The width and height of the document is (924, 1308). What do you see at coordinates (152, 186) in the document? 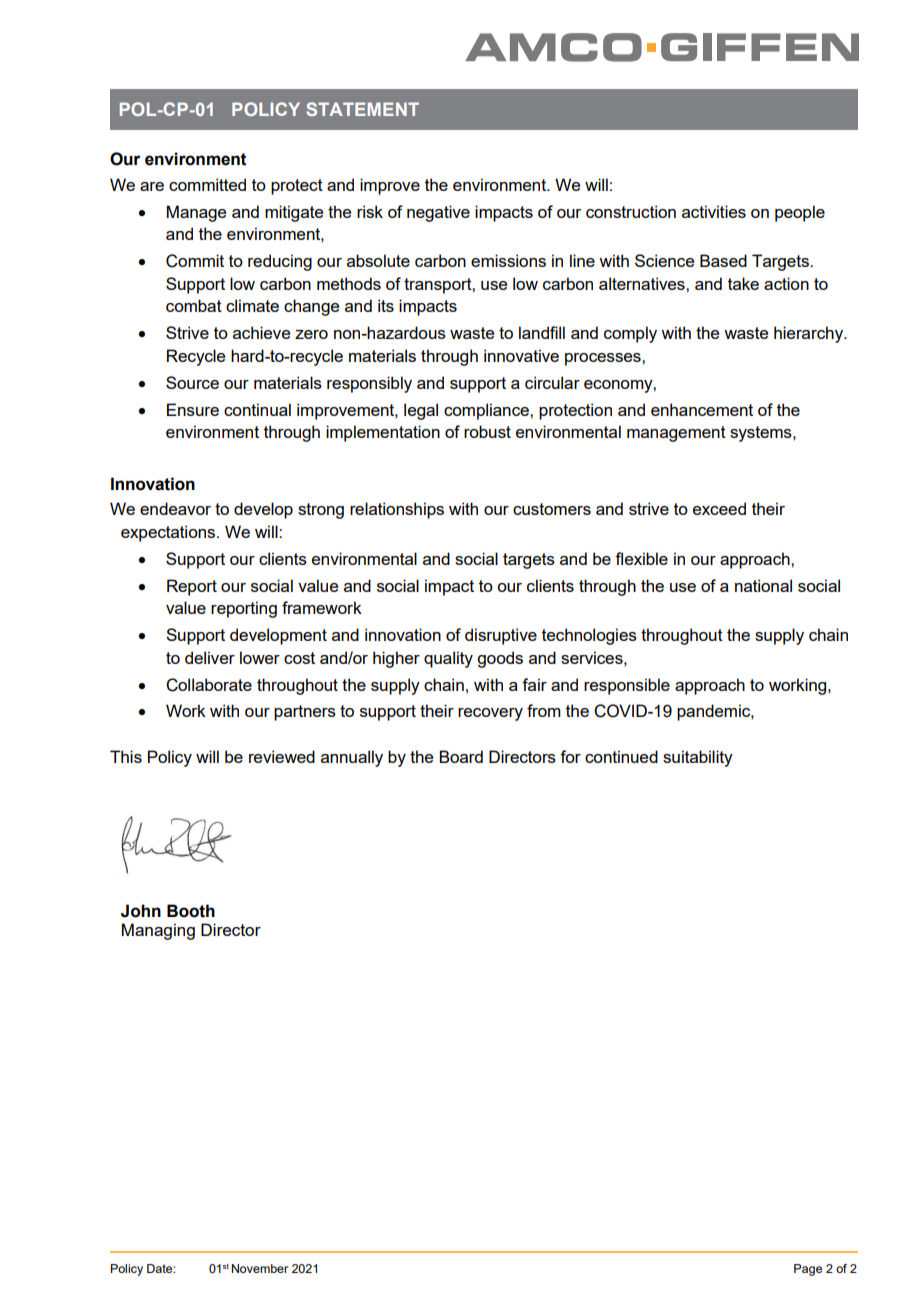
I see `are` at bounding box center [152, 186].
